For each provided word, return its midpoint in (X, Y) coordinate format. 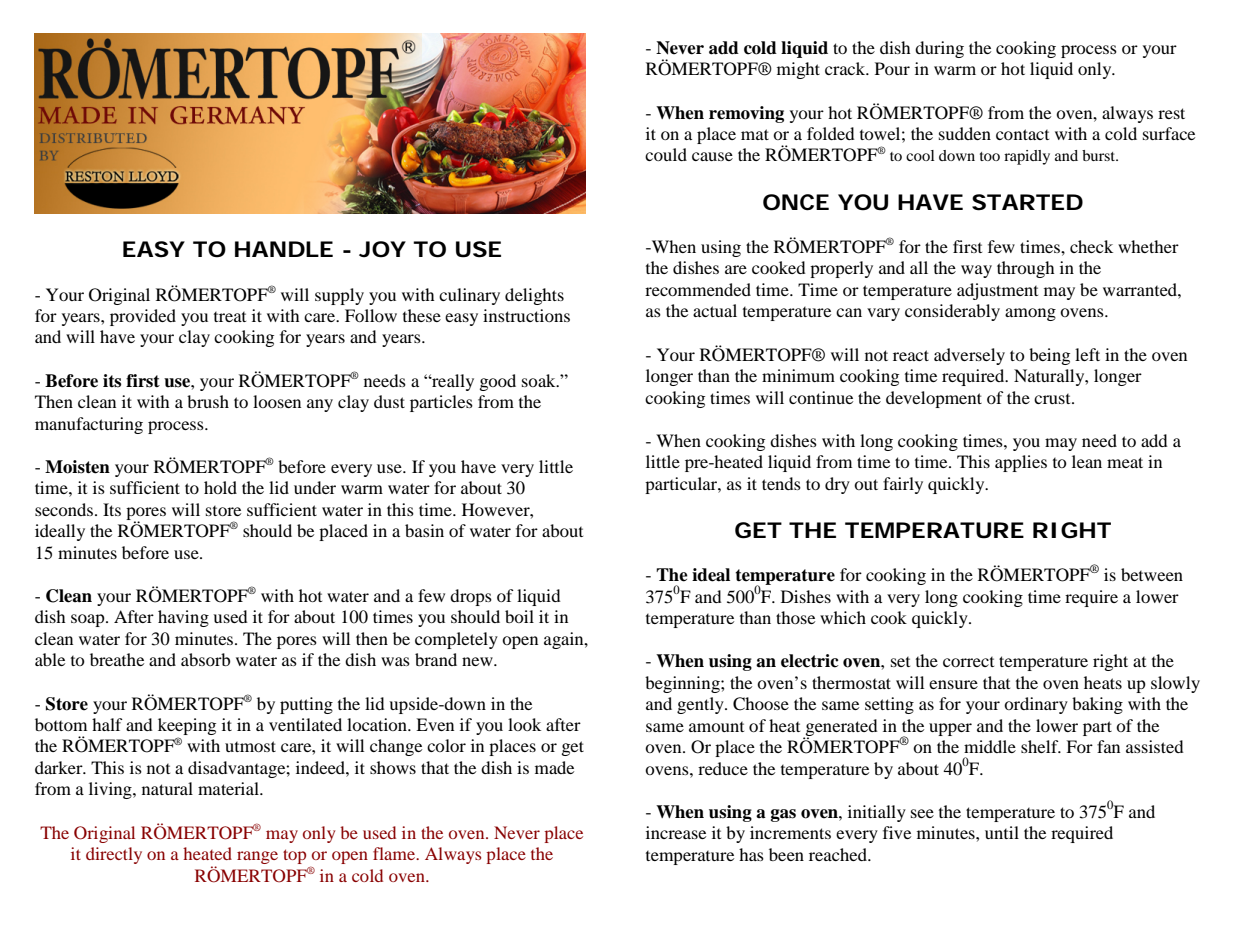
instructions (526, 315)
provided (143, 317)
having (183, 618)
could (666, 154)
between (1152, 574)
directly (114, 855)
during (939, 49)
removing (746, 114)
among (1030, 314)
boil (519, 616)
